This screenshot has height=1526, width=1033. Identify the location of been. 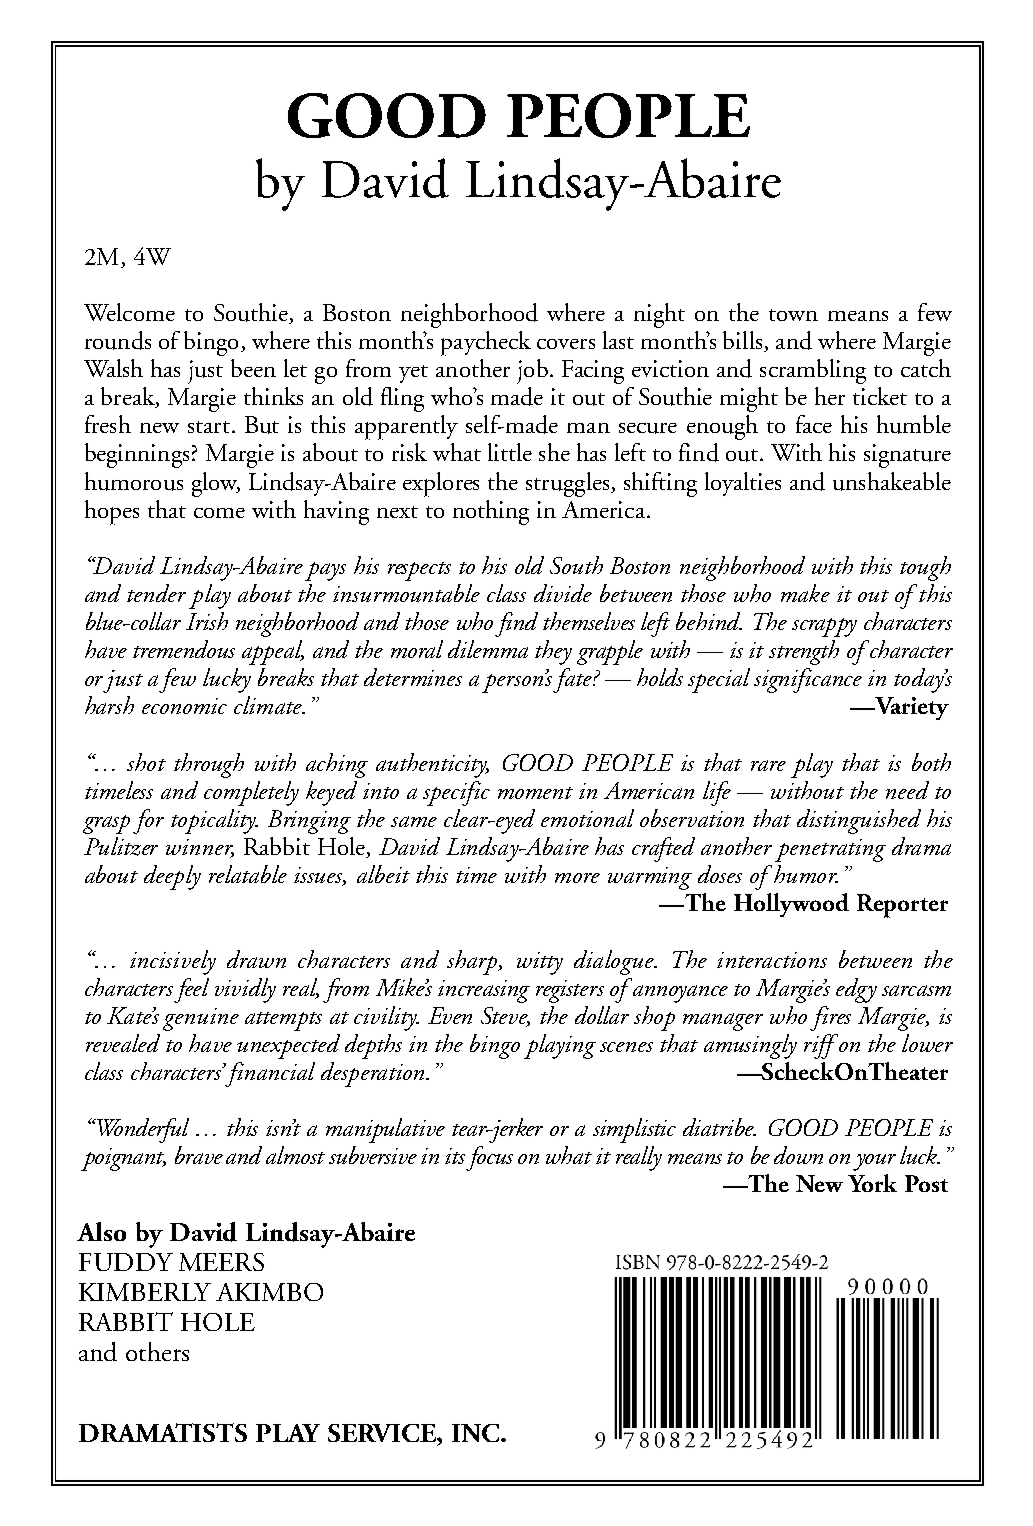
(253, 368).
